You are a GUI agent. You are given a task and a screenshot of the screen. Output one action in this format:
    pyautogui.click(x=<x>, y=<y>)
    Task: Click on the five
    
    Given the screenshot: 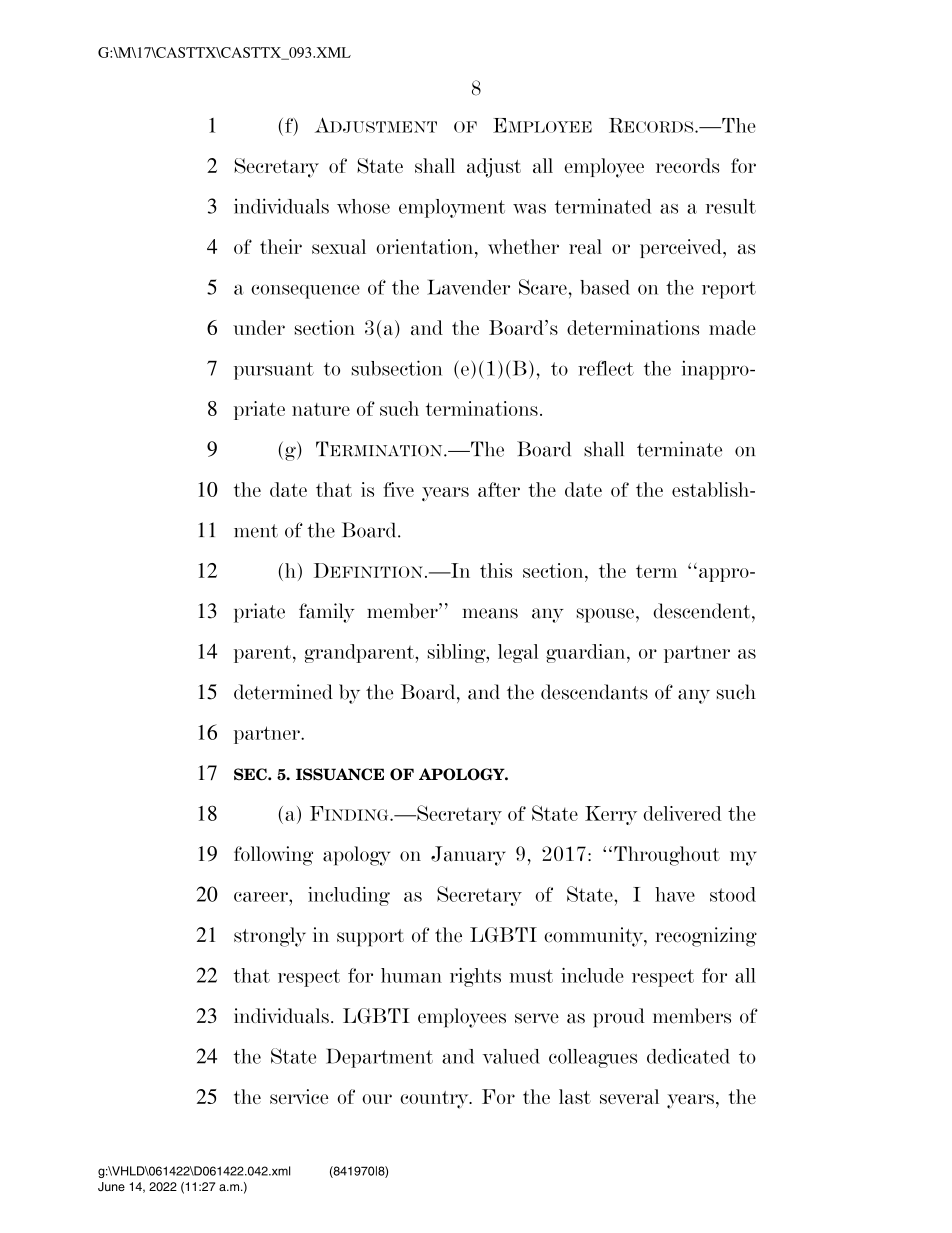 What is the action you would take?
    pyautogui.click(x=398, y=489)
